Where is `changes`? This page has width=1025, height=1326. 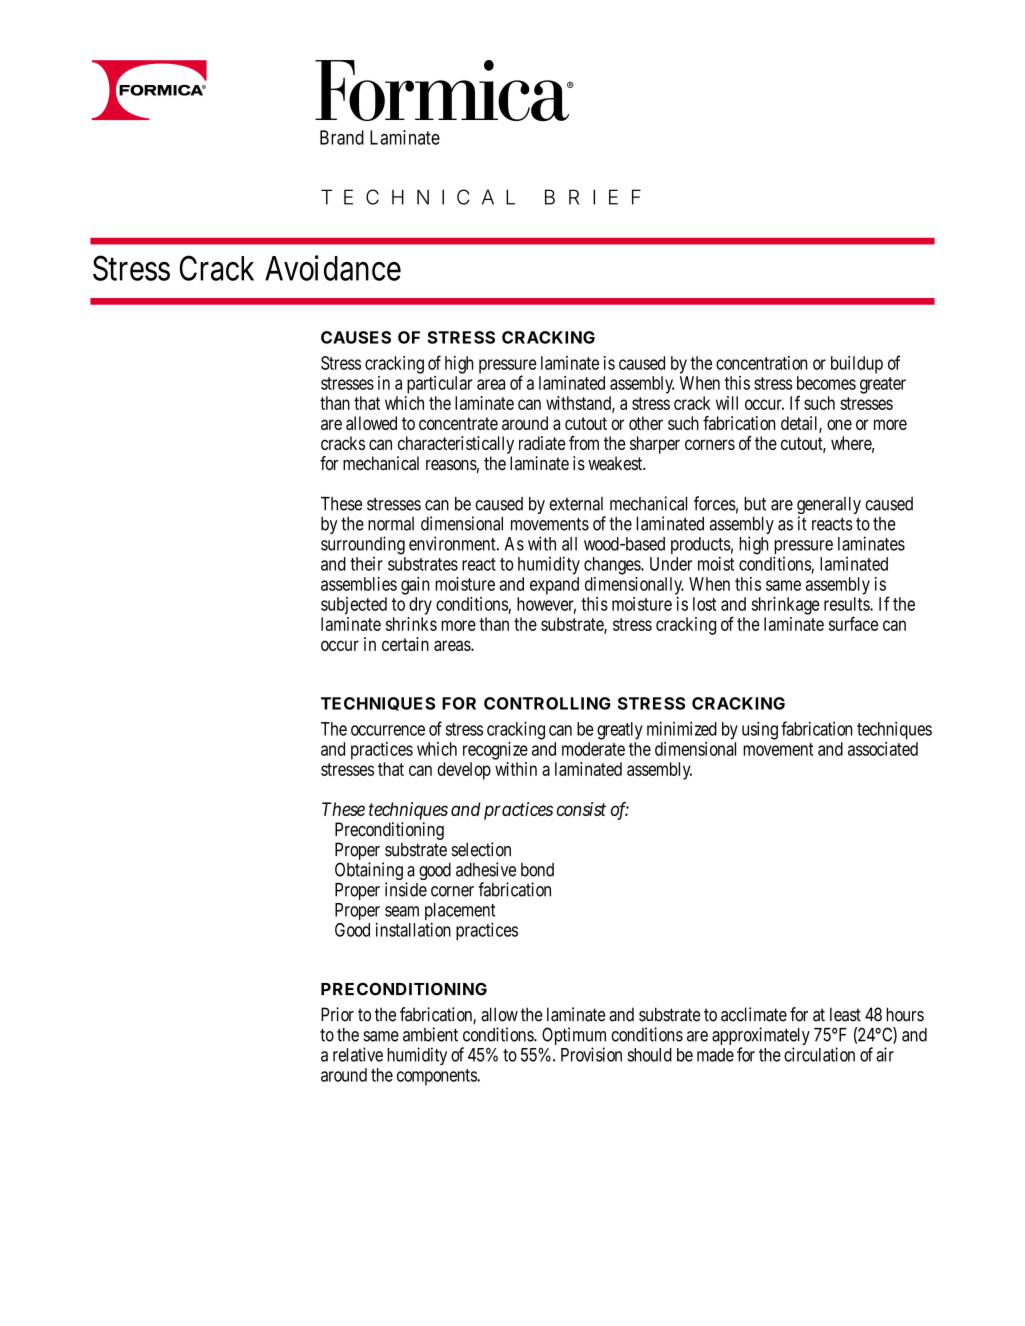 changes is located at coordinates (614, 567).
